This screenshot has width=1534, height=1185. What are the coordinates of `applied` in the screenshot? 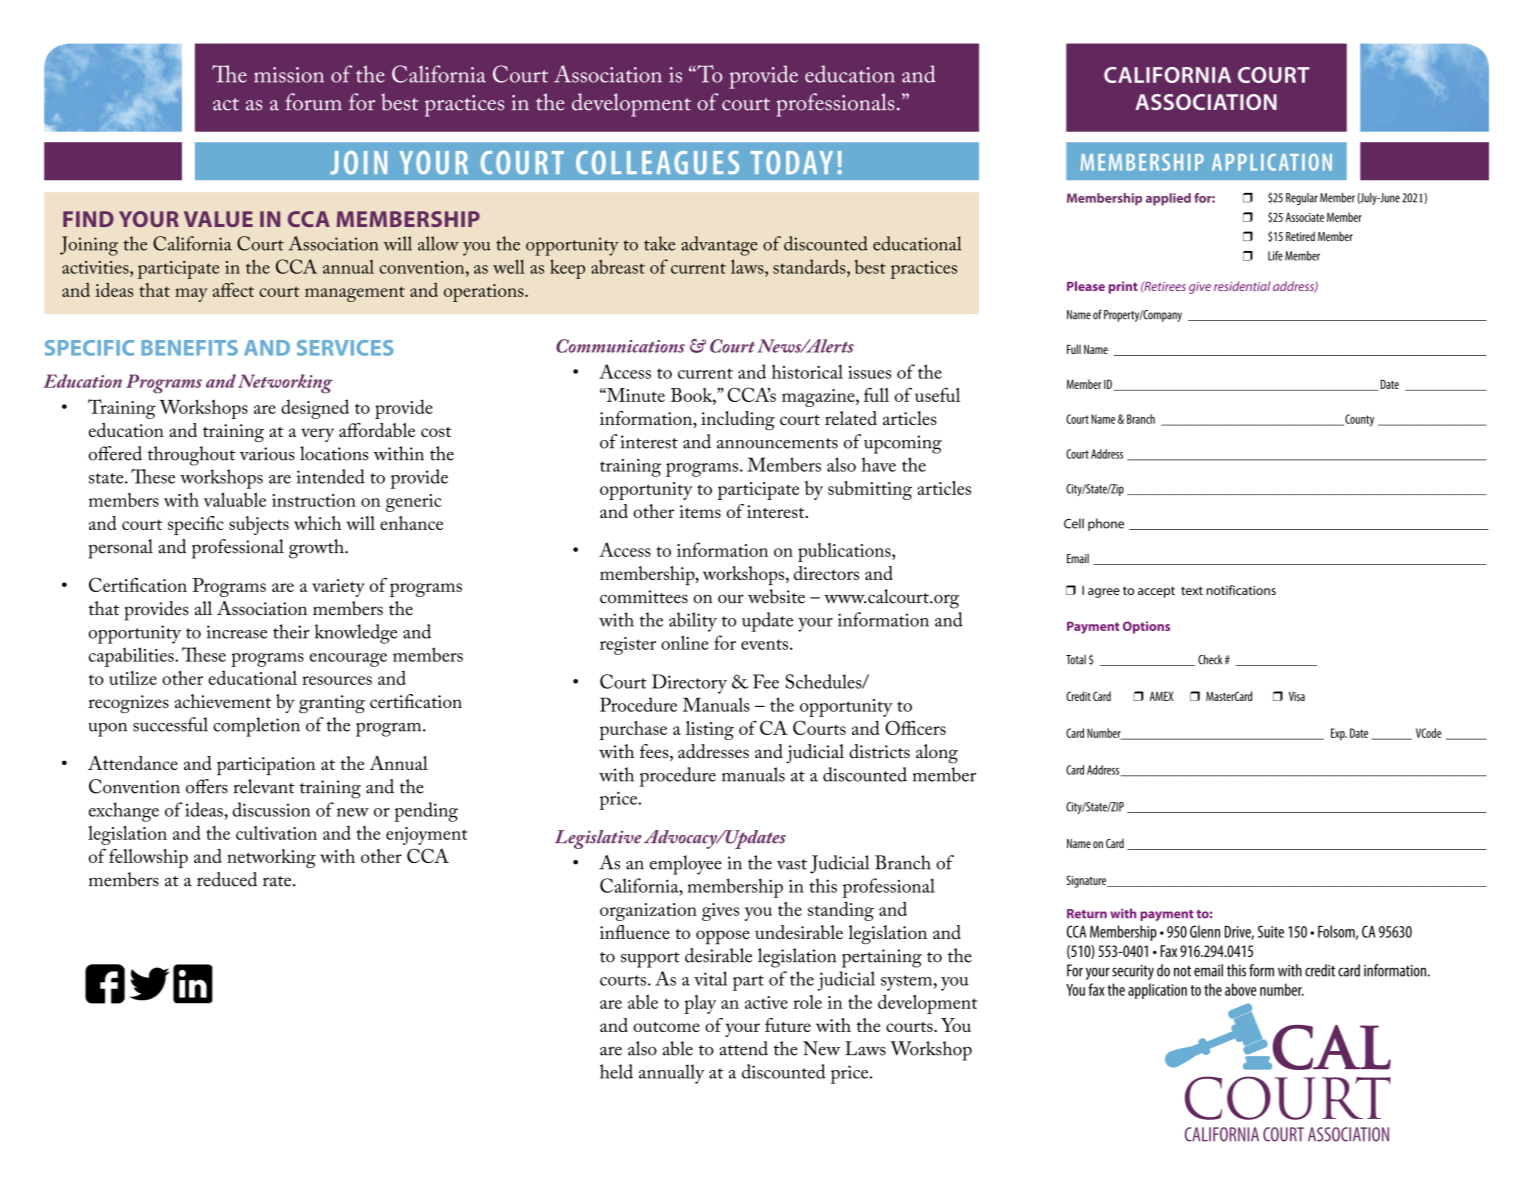 It's located at (1168, 199).
